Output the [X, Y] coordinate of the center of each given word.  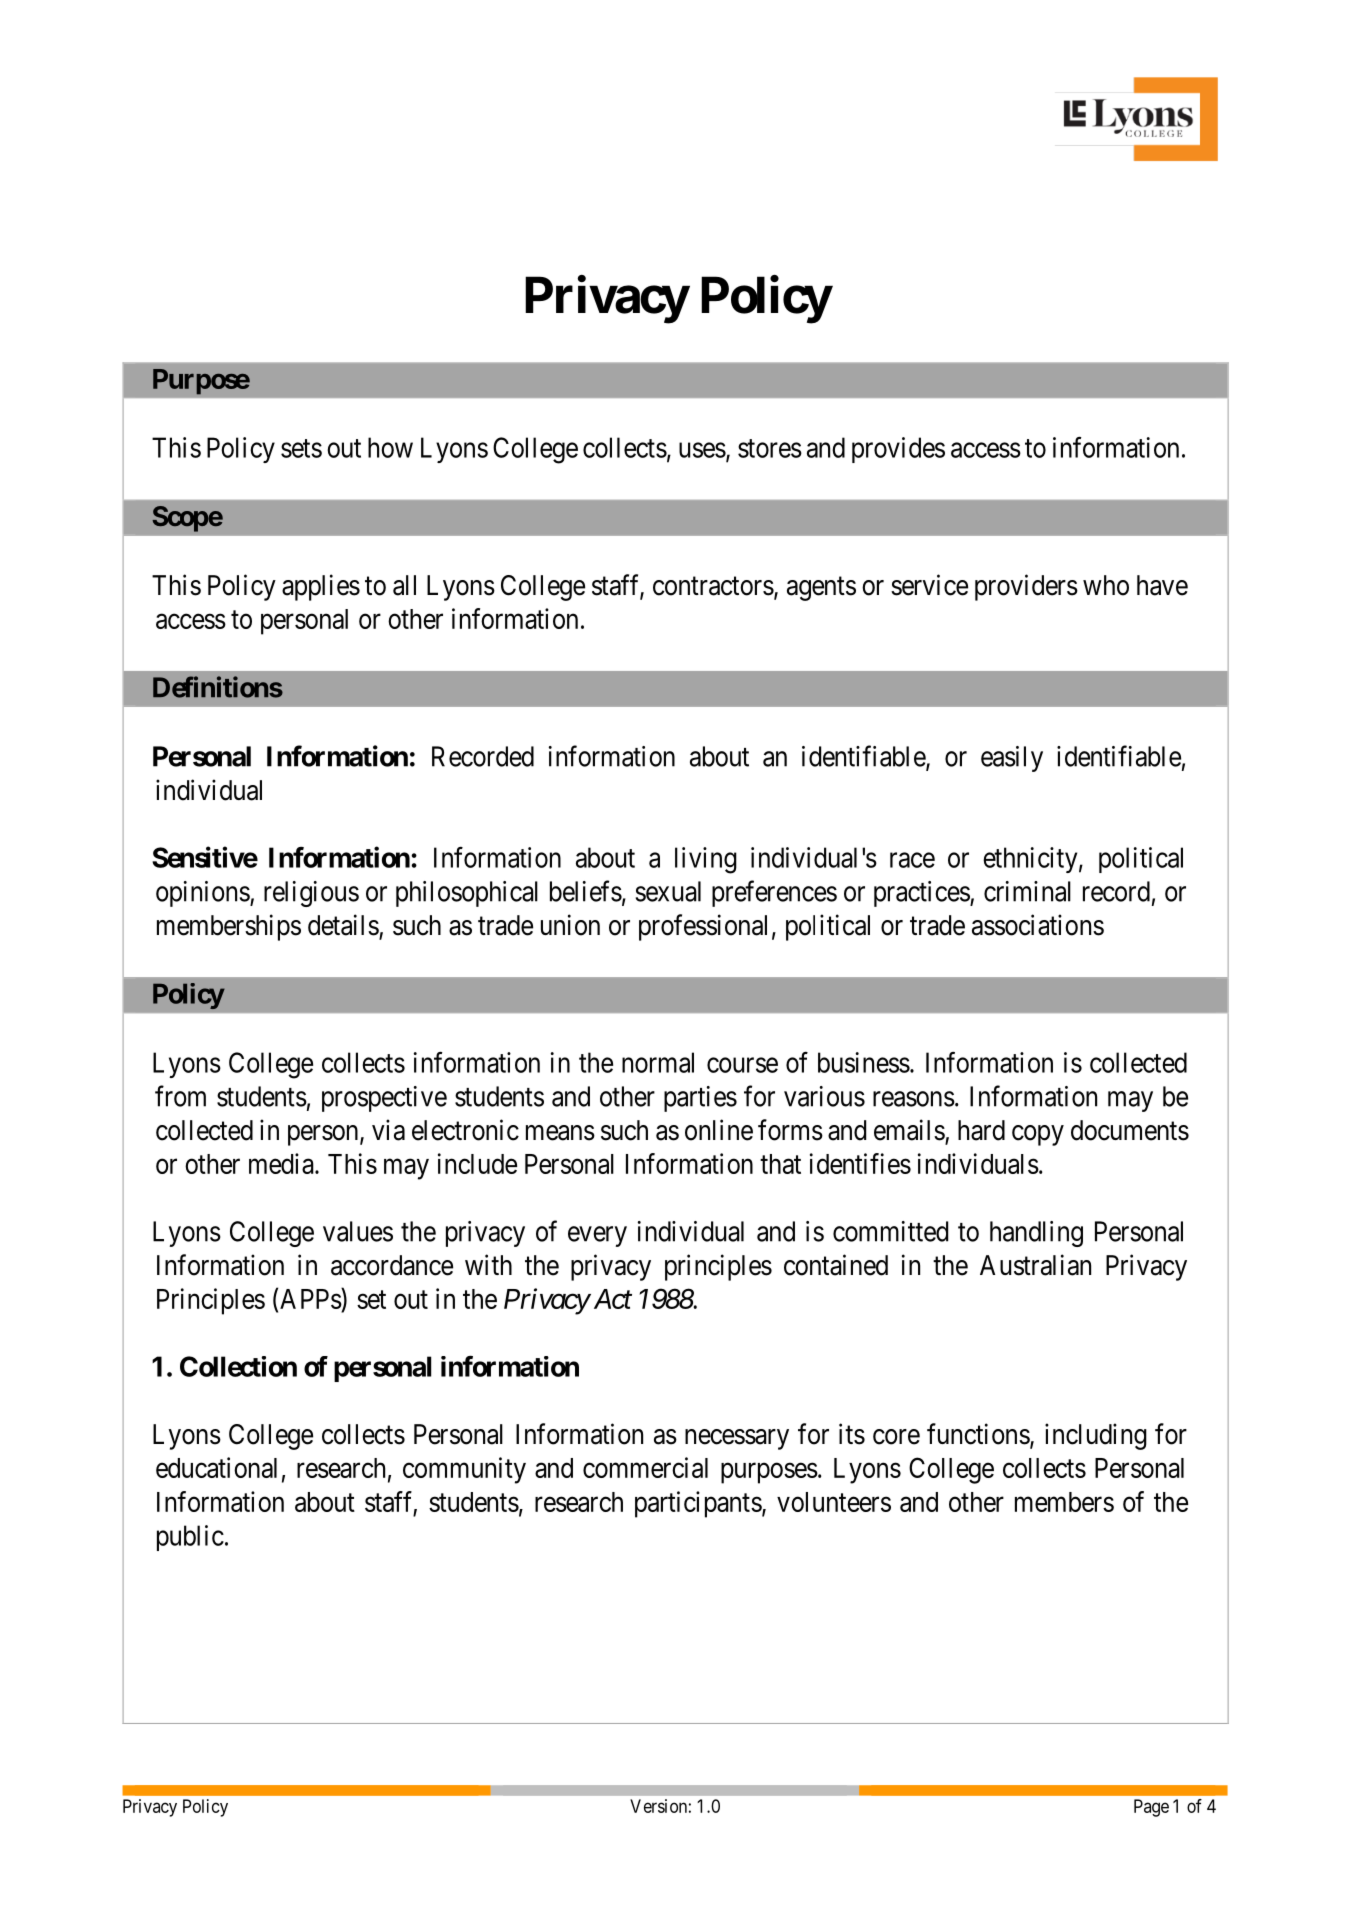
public [190, 1538]
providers [1026, 587]
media [282, 1163]
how [390, 447]
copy [1038, 1135]
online [719, 1130]
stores [770, 448]
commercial [645, 1467]
